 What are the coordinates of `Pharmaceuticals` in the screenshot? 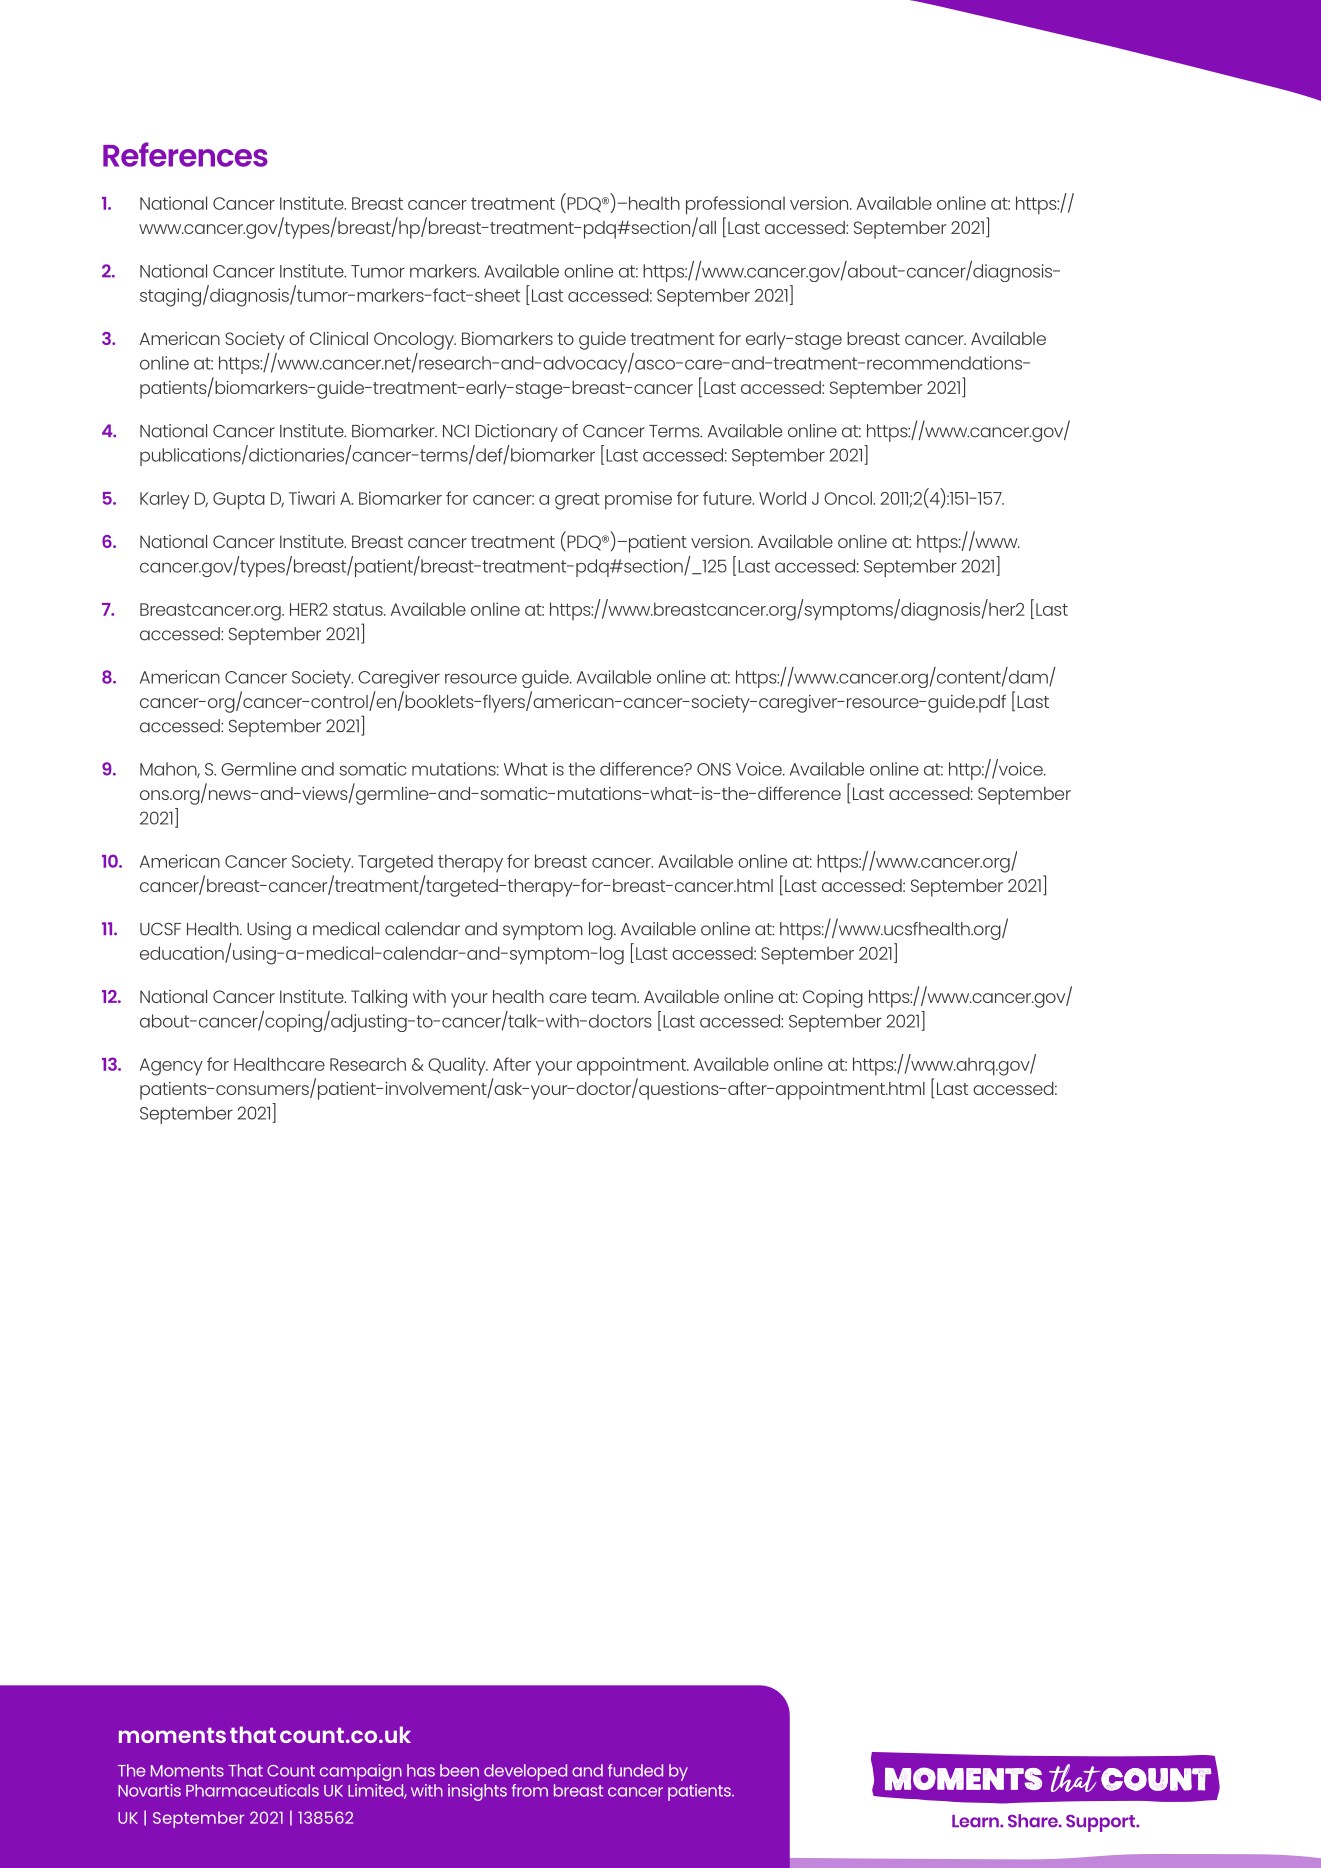 It's located at (252, 1790).
